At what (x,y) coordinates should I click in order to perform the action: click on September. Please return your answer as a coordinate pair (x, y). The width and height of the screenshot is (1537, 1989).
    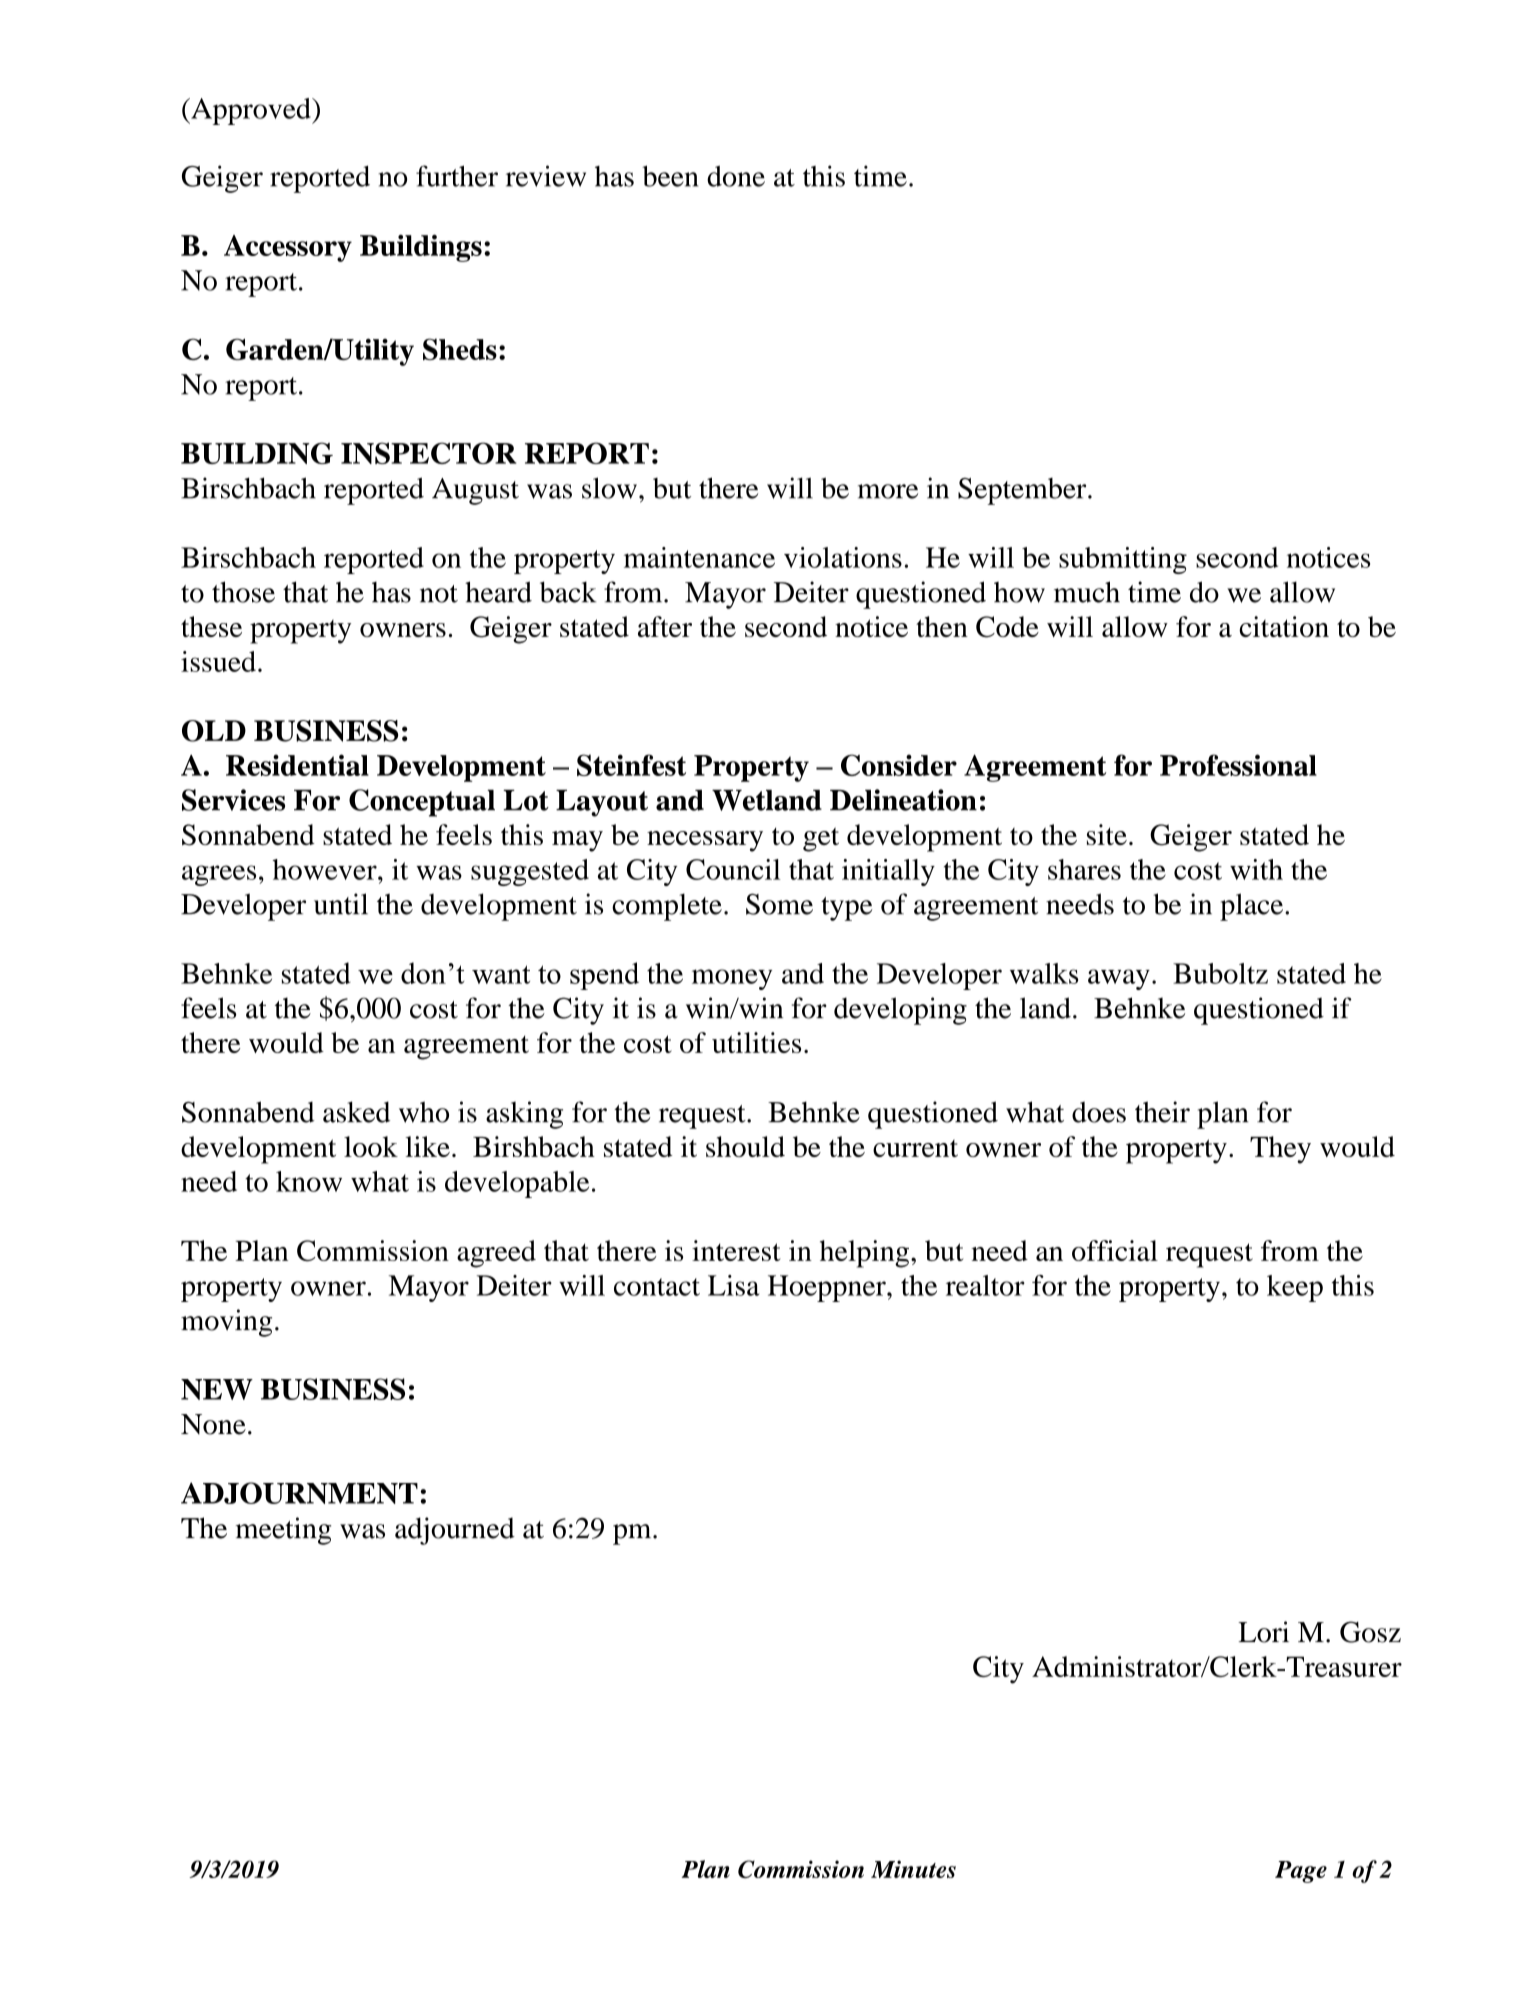
    Looking at the image, I should click on (1023, 491).
